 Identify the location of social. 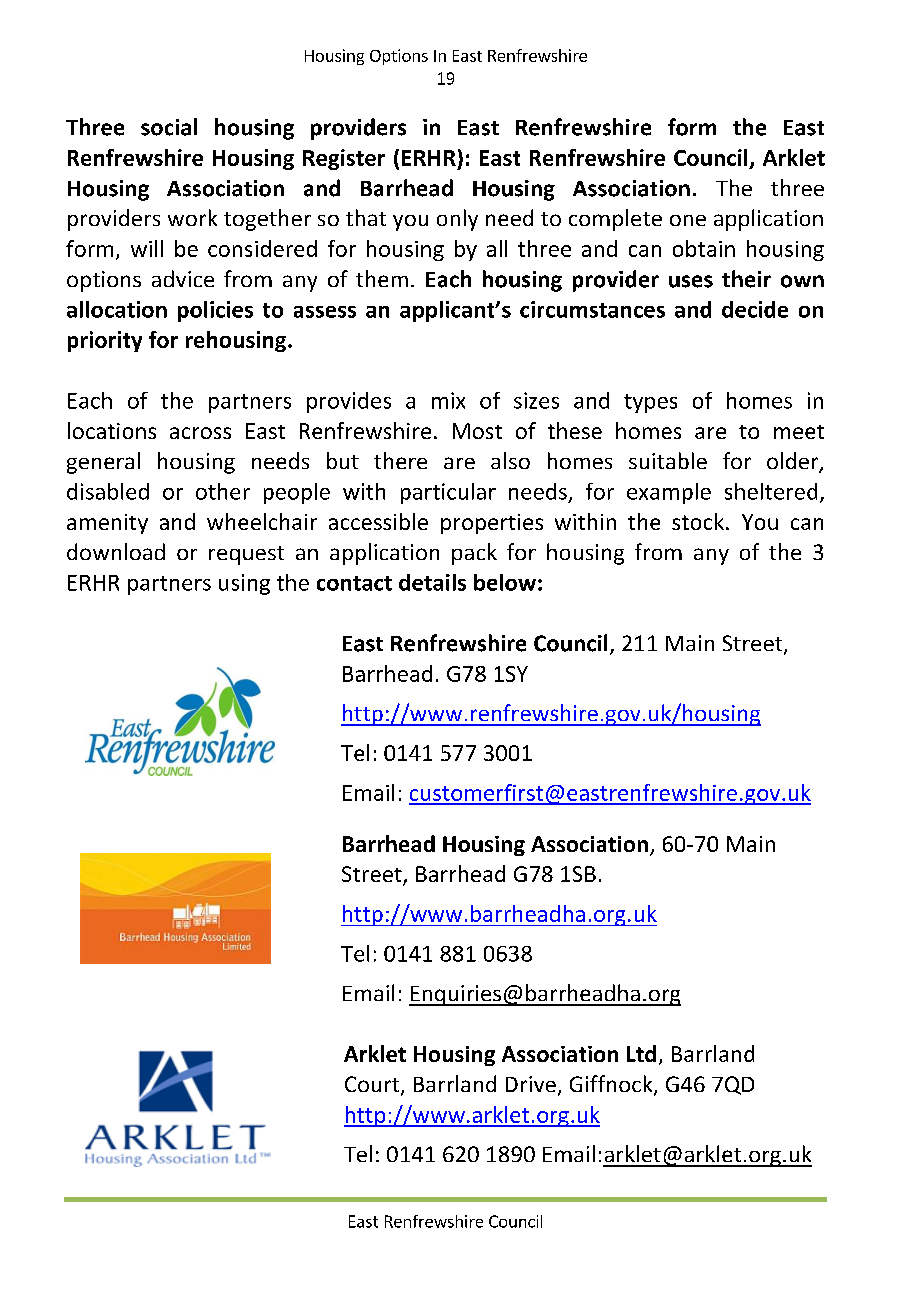
(169, 127).
